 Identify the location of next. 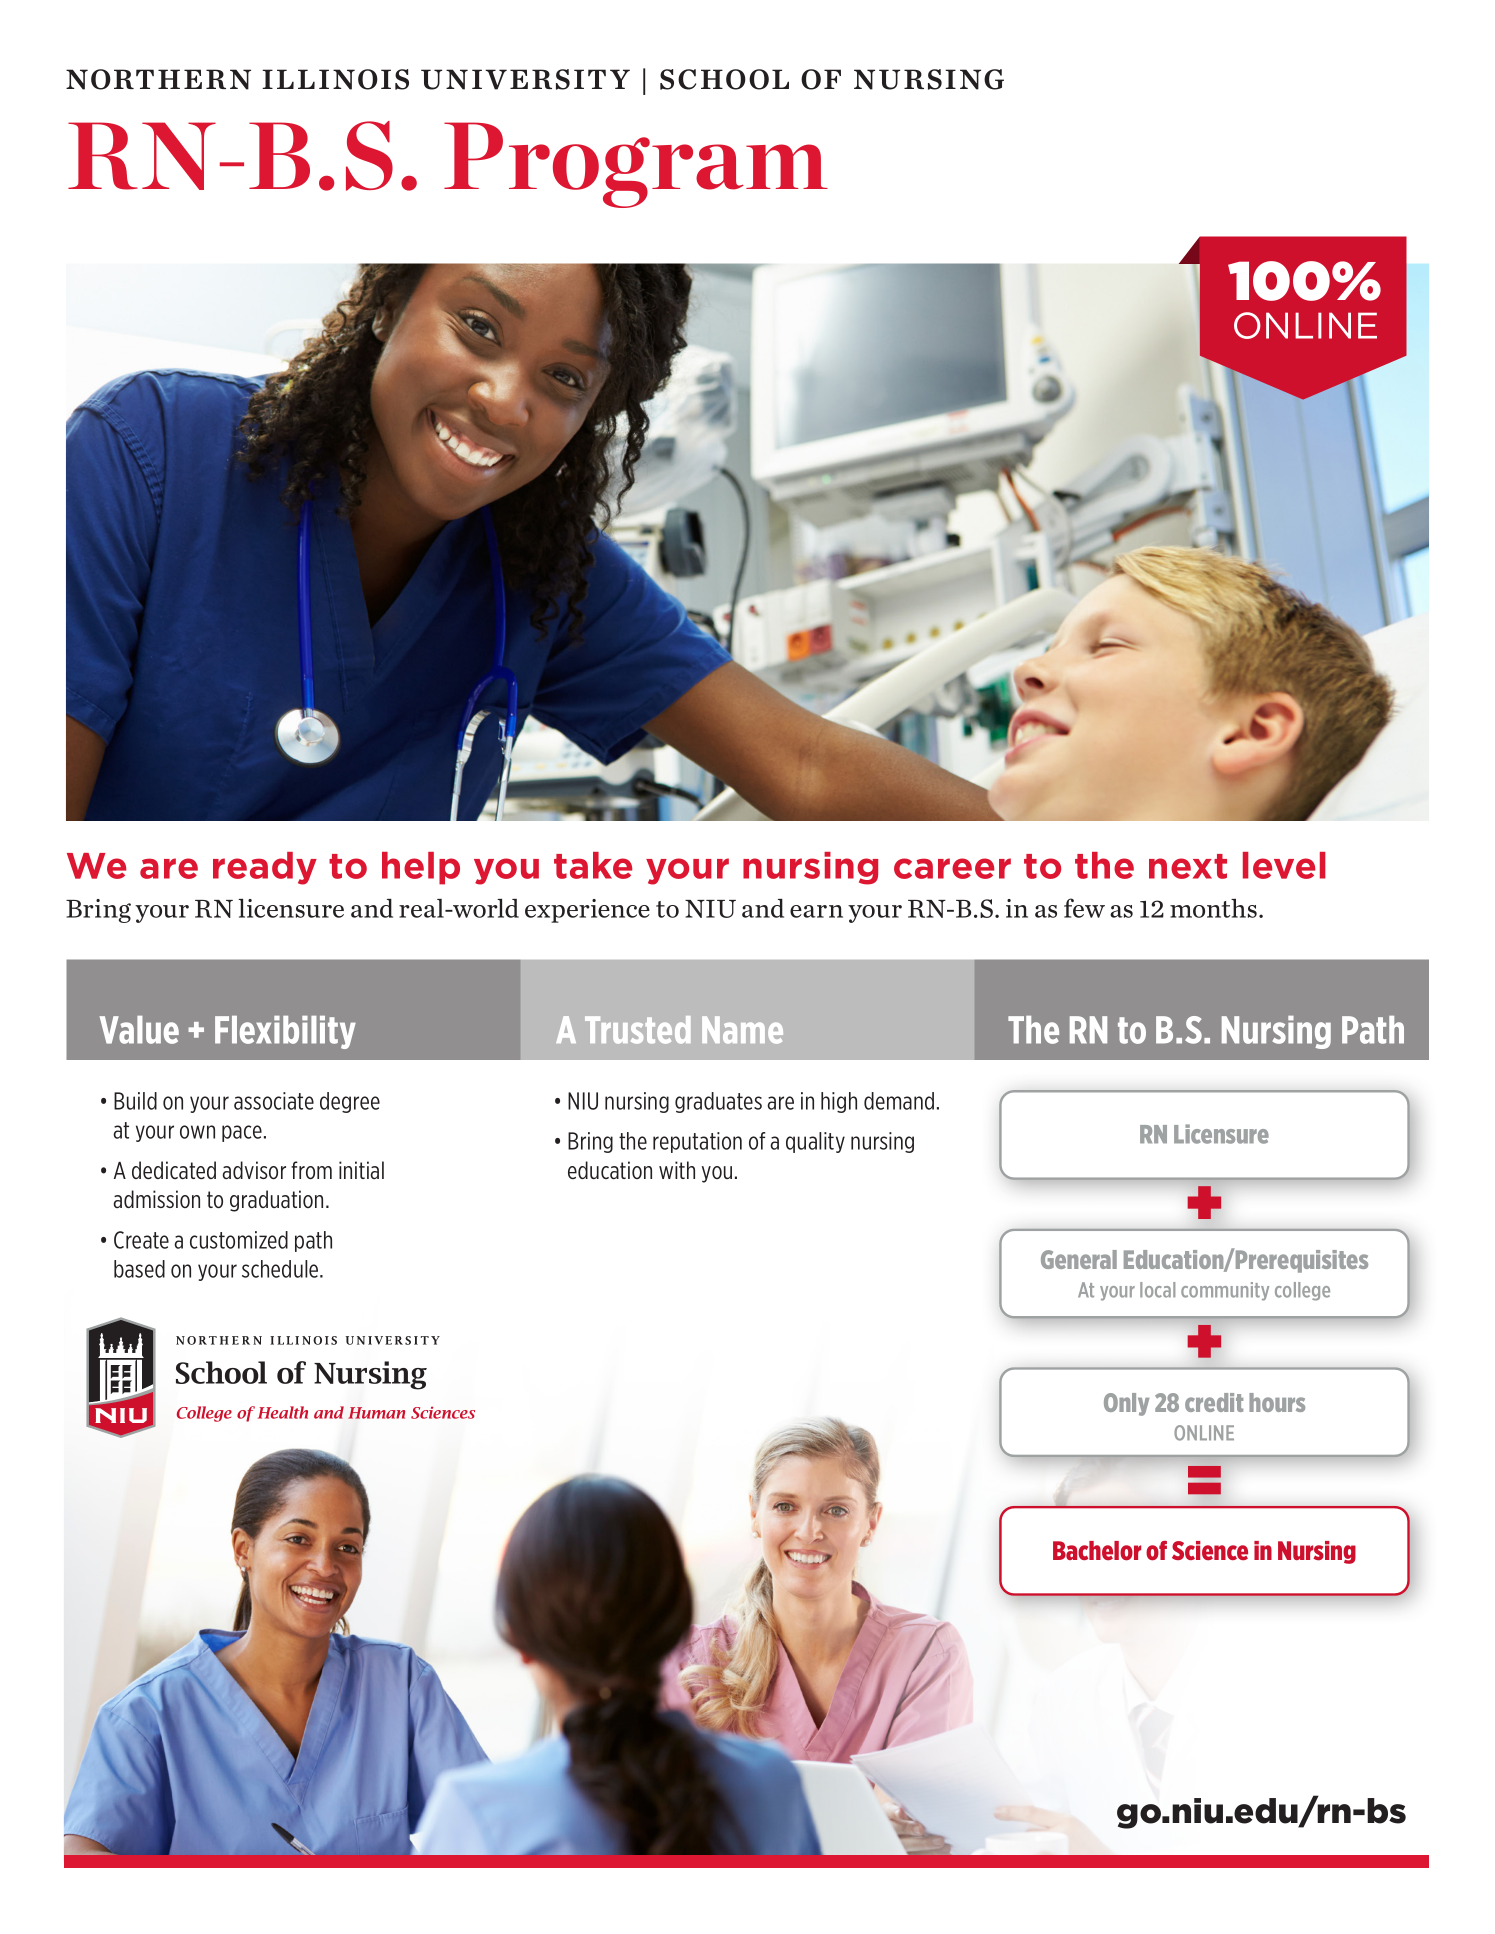
(1188, 866).
